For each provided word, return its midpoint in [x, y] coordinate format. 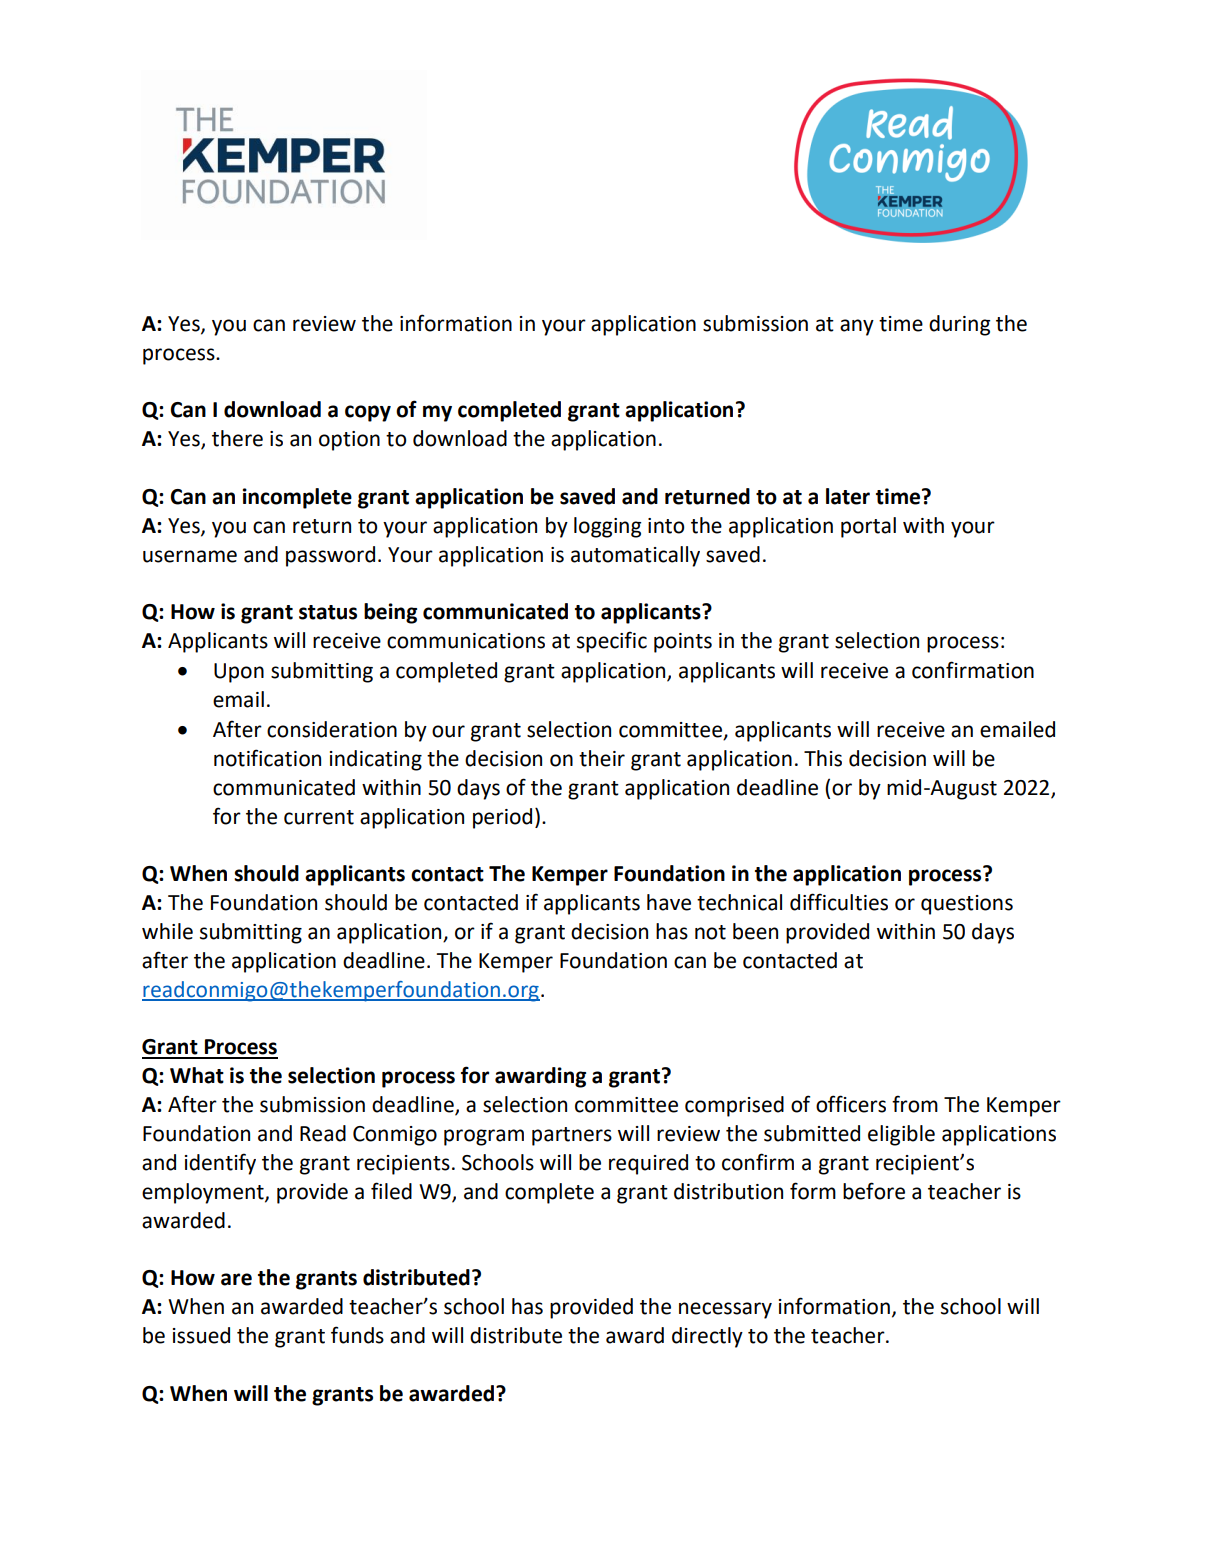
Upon [239, 673]
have [669, 902]
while [167, 931]
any [857, 327]
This [823, 758]
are [236, 1279]
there [237, 438]
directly [707, 1337]
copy [368, 413]
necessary [725, 1310]
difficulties [839, 902]
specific [612, 642]
